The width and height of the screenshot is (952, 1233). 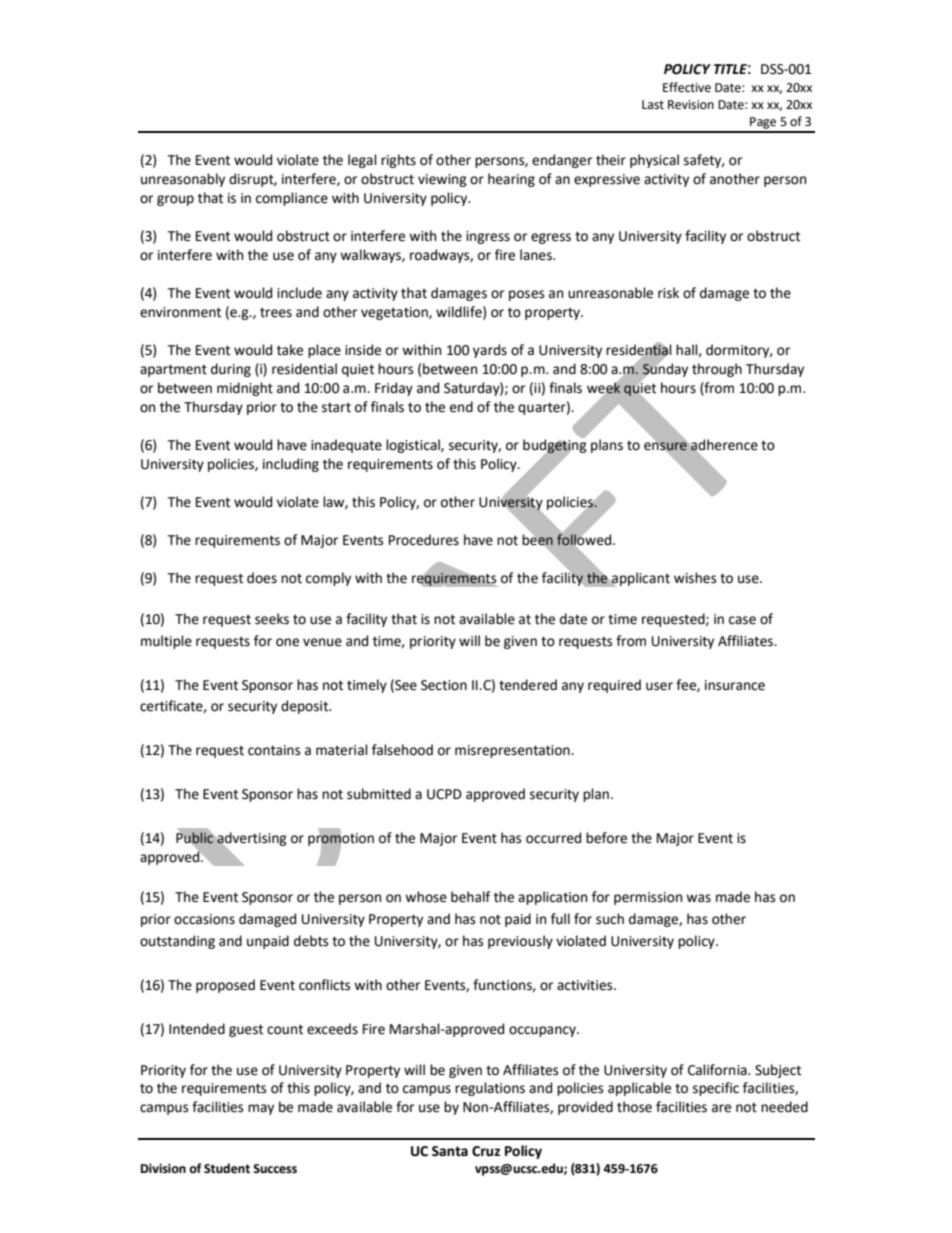 What do you see at coordinates (274, 750) in the screenshot?
I see `contains` at bounding box center [274, 750].
